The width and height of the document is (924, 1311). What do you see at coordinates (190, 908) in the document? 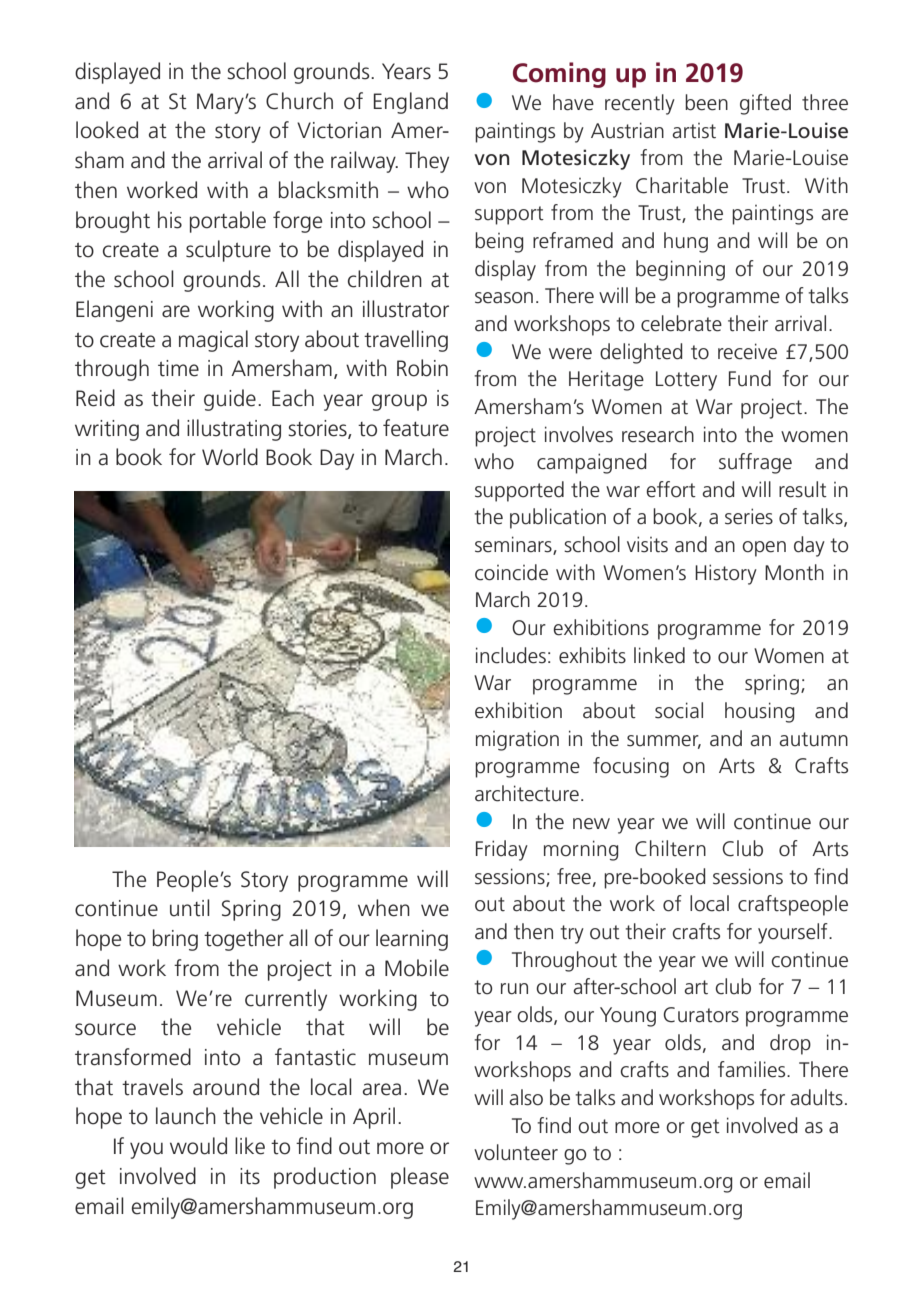
I see `until` at bounding box center [190, 908].
